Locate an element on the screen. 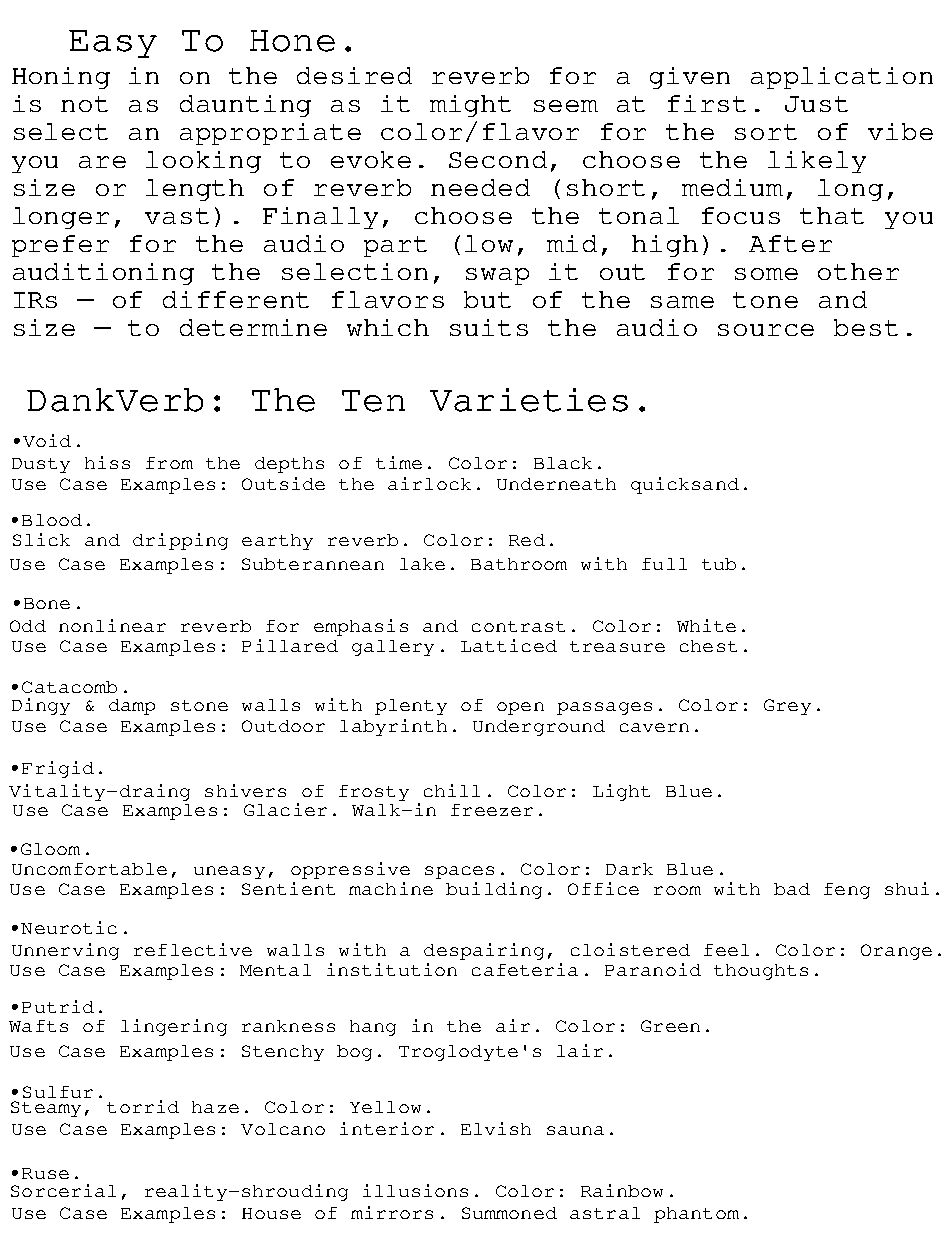  hiss is located at coordinates (107, 462).
